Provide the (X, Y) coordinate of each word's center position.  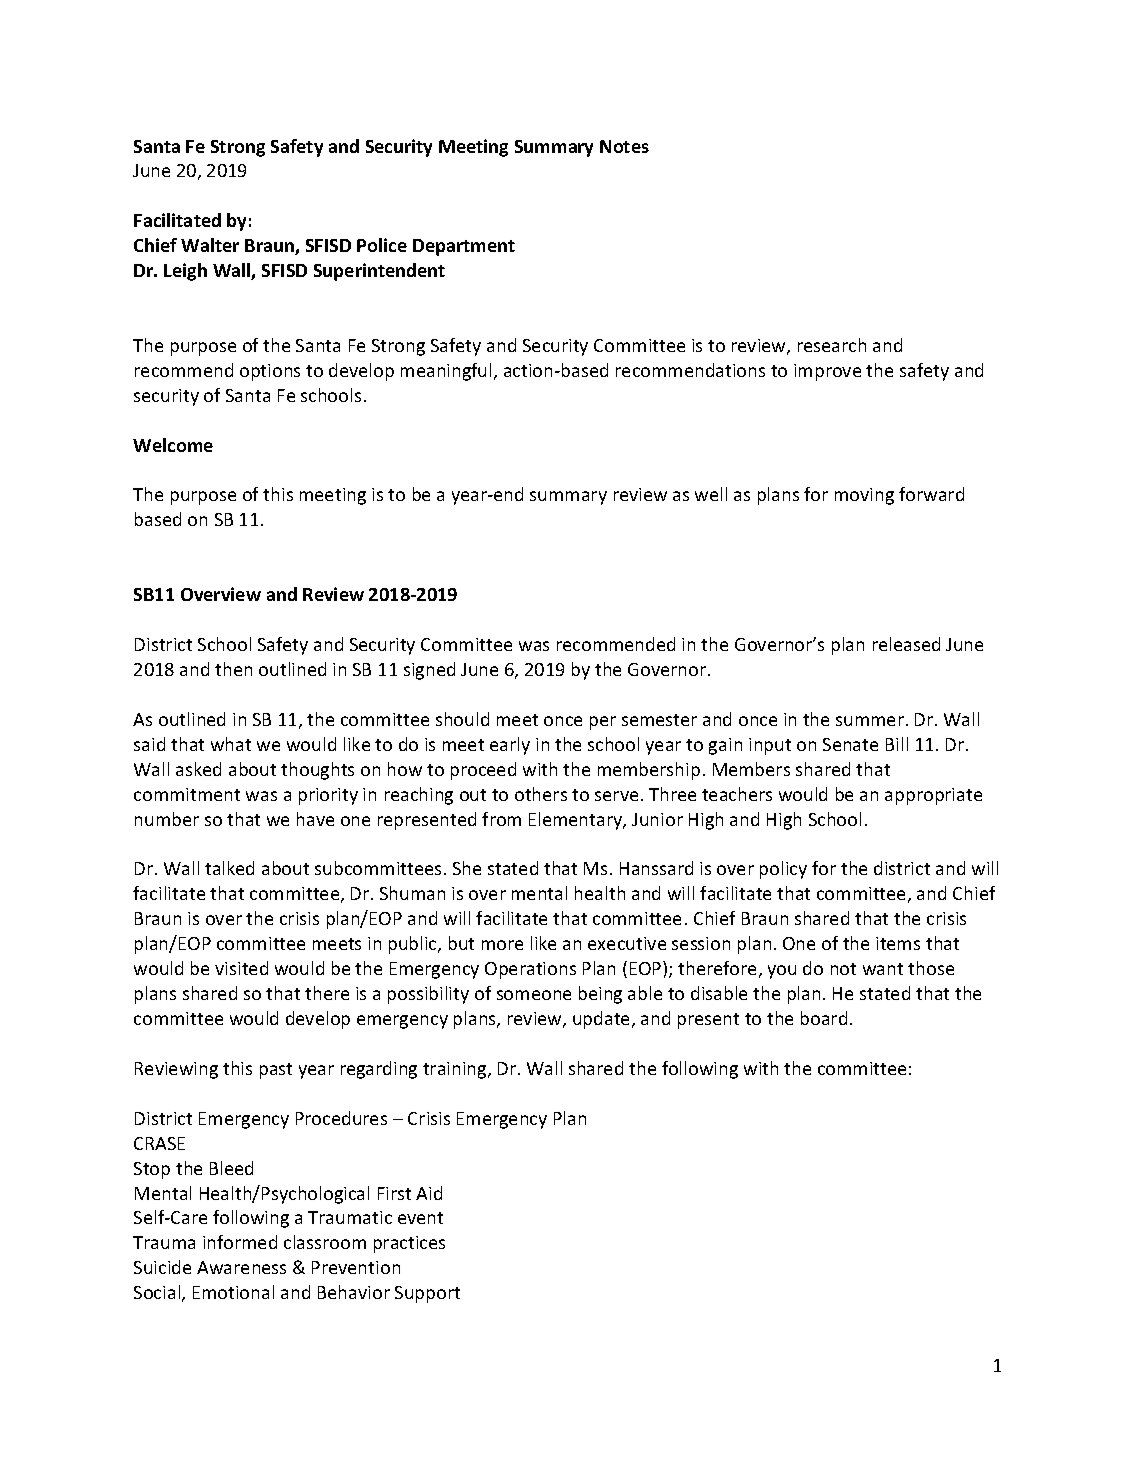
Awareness (241, 1267)
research (832, 345)
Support (427, 1294)
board (824, 1018)
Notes (624, 146)
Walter (210, 245)
